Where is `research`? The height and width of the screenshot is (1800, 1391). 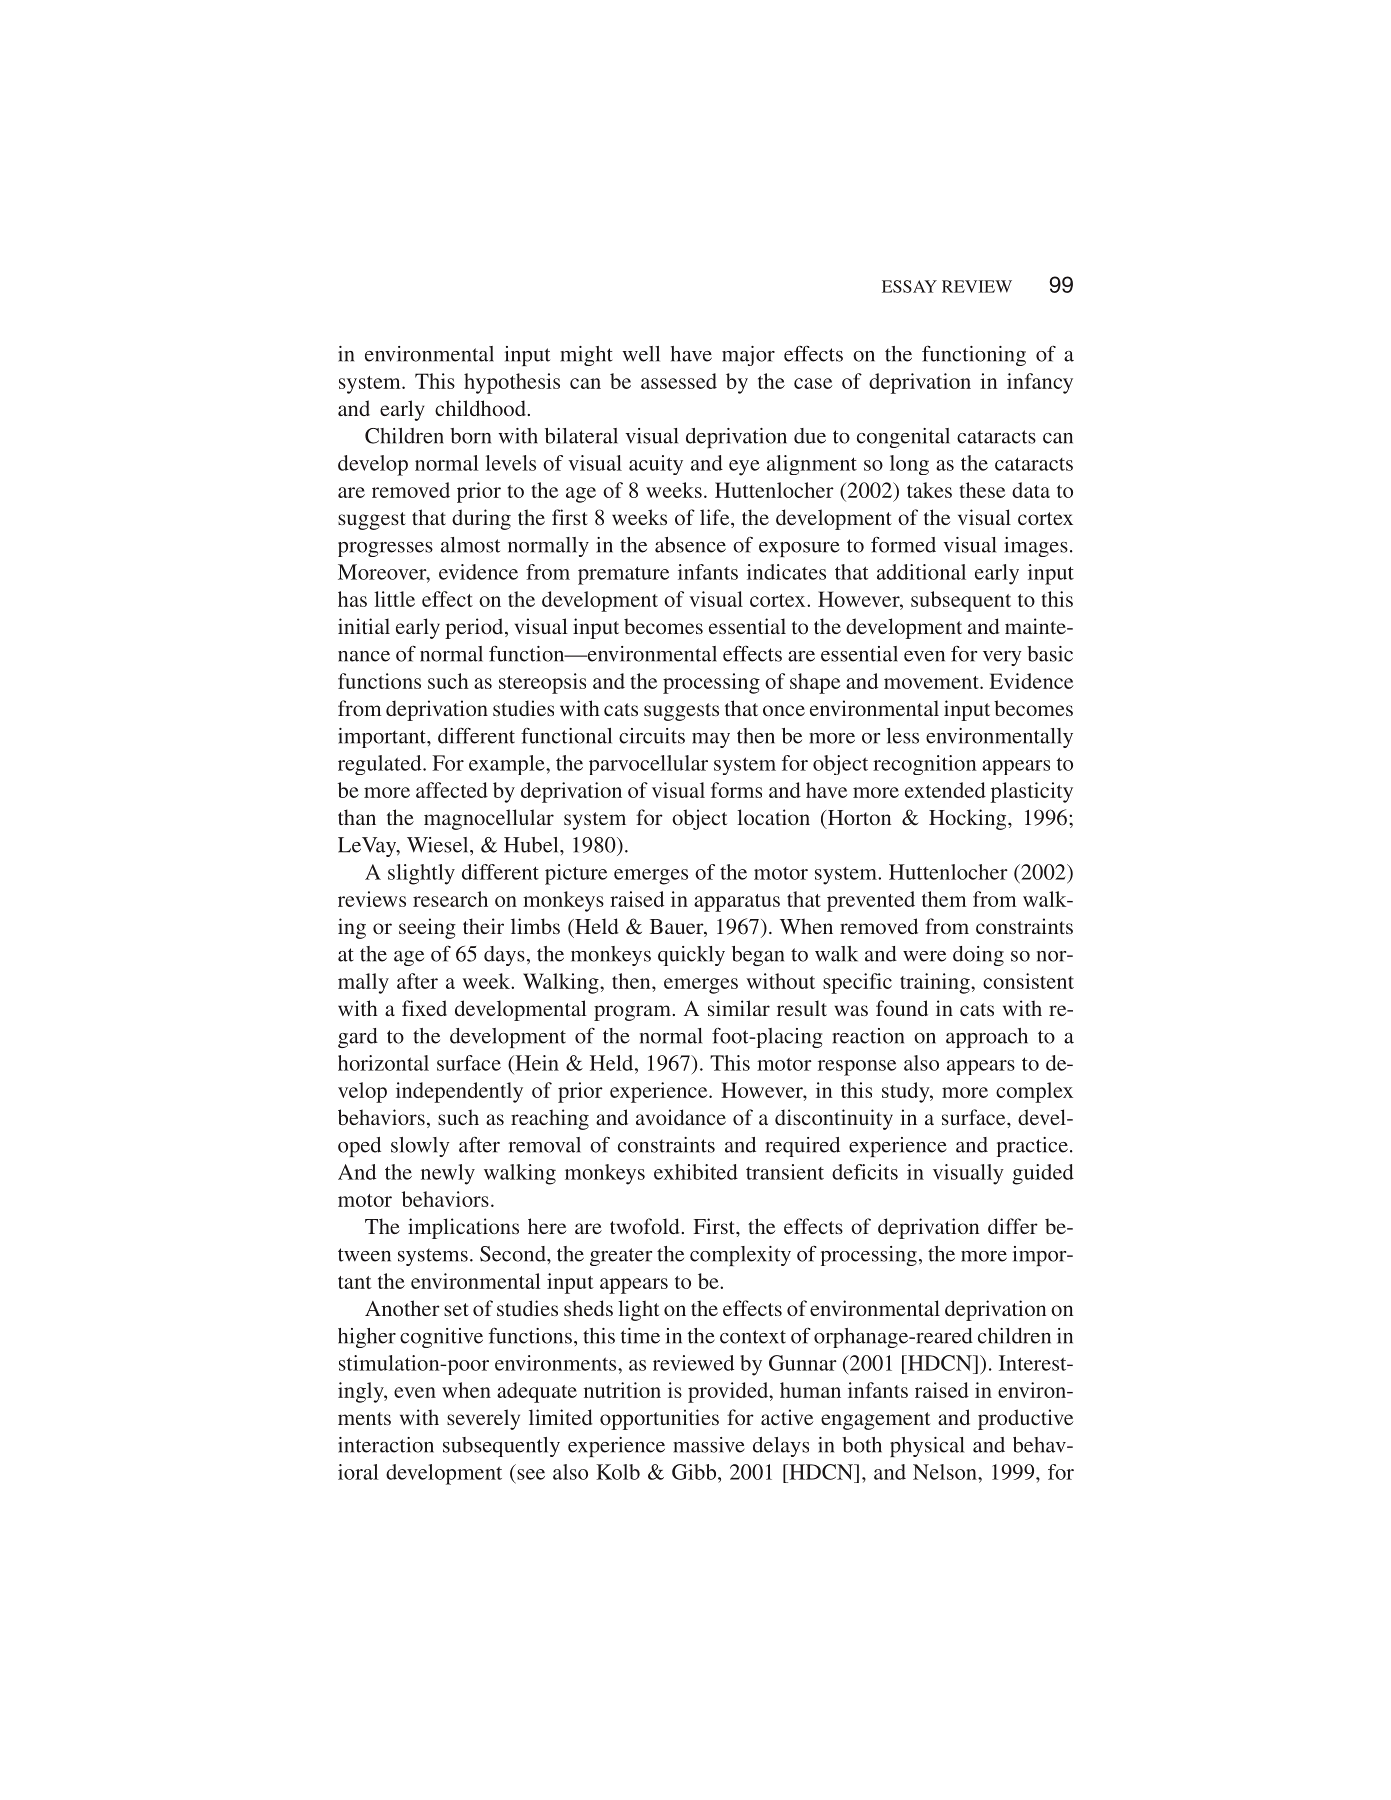 research is located at coordinates (450, 899).
